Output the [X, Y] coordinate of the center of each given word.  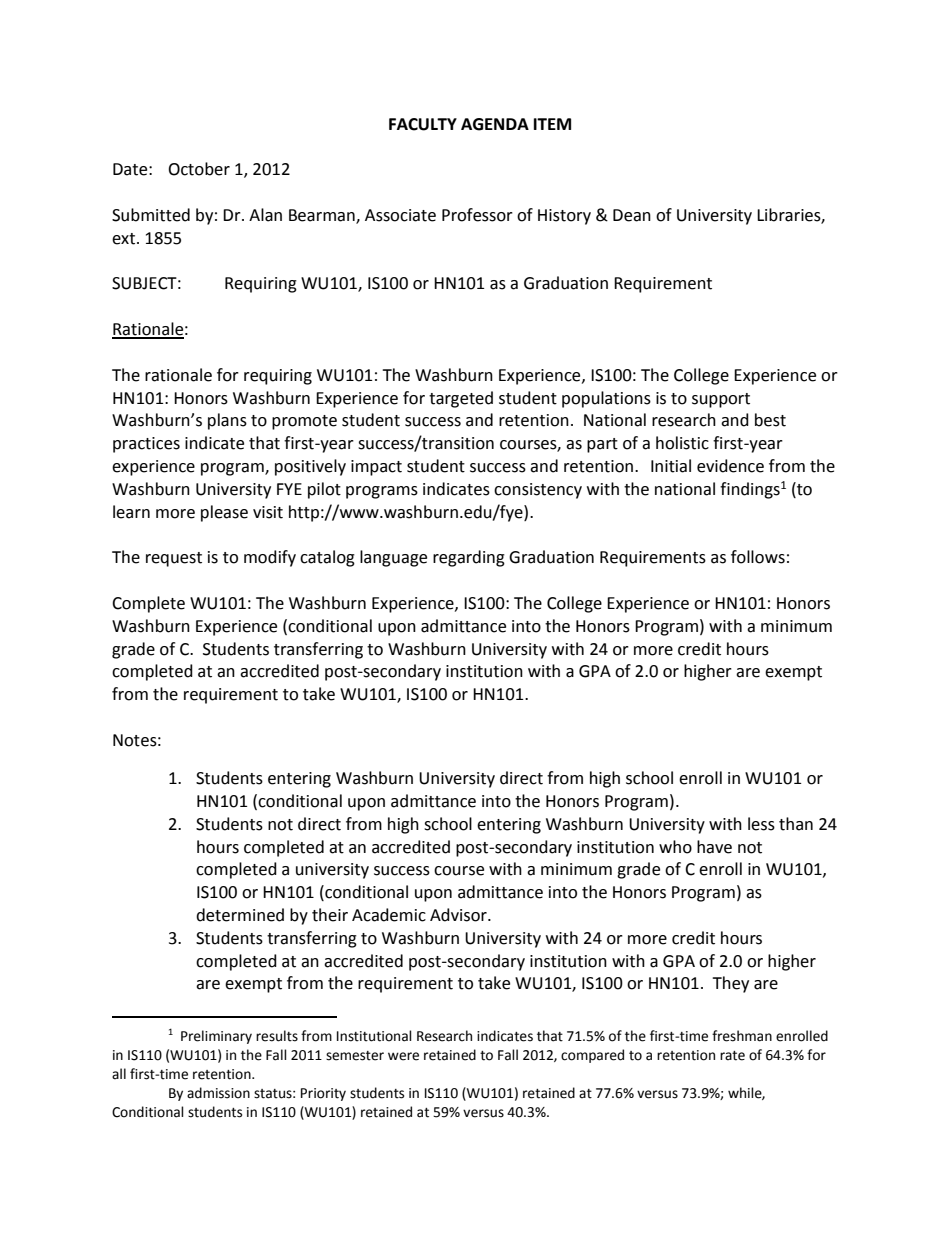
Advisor [459, 915]
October [199, 169]
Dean [632, 215]
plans [227, 421]
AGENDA [495, 124]
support [721, 400]
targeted [461, 399]
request [174, 559]
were [403, 1056]
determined [240, 915]
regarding [469, 558]
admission [218, 1093]
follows [758, 557]
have [714, 847]
